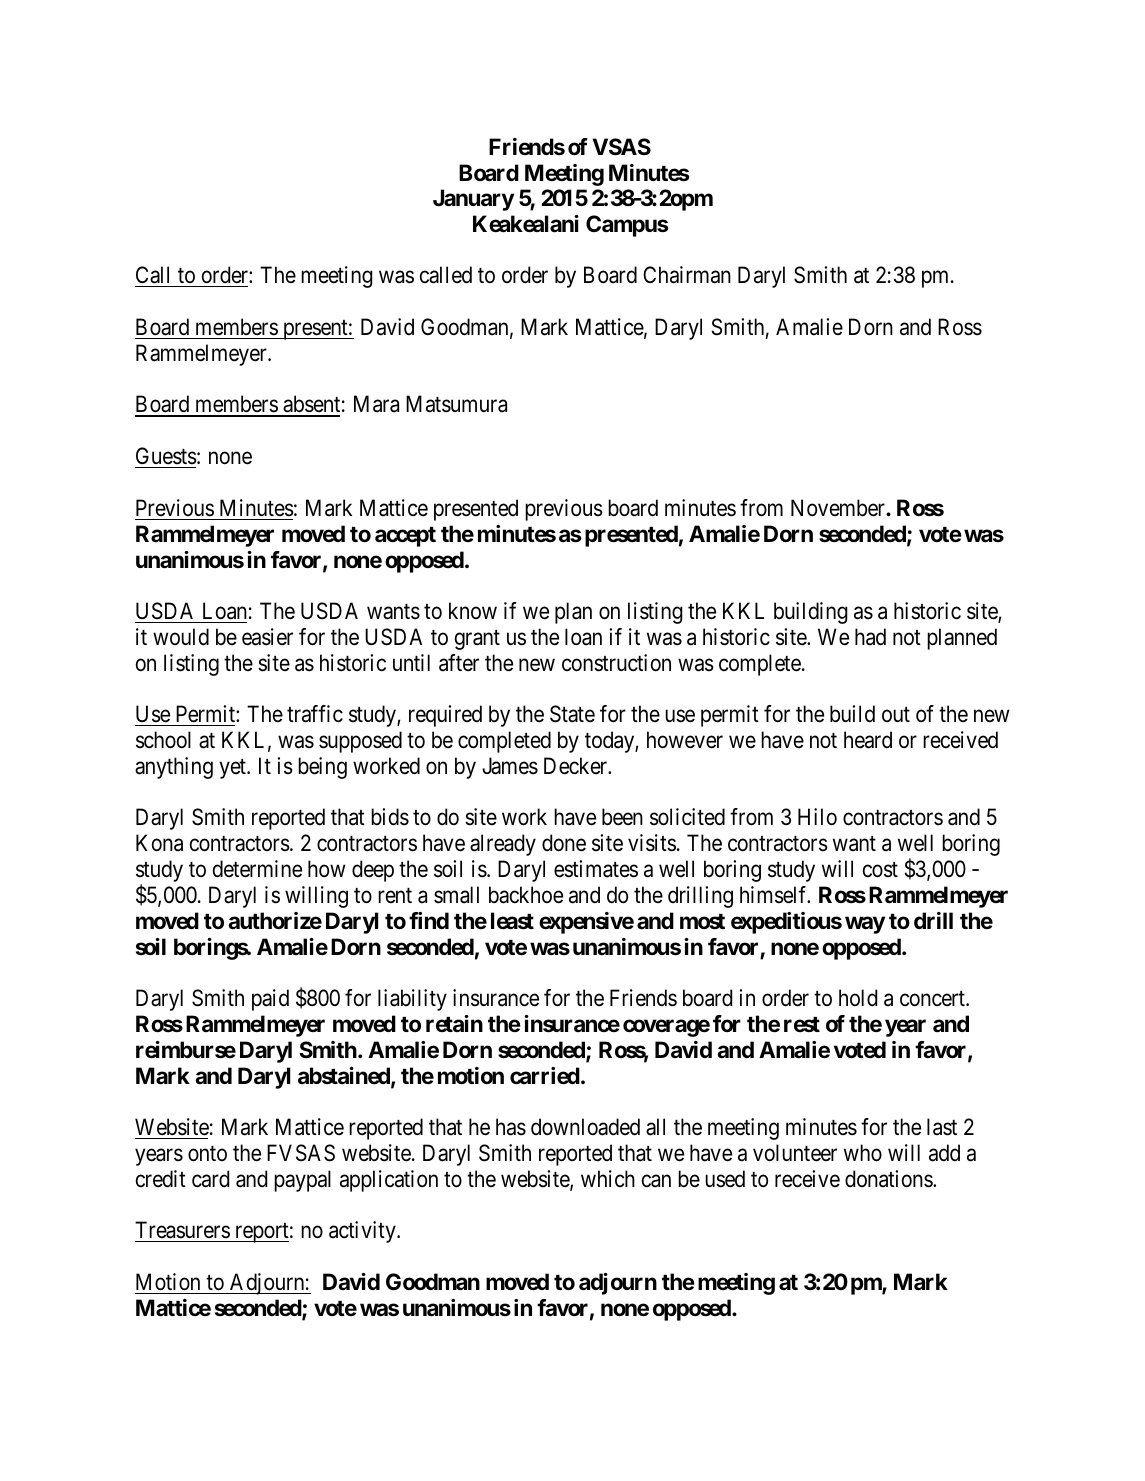 The width and height of the screenshot is (1145, 1481). I want to click on State, so click(572, 714).
